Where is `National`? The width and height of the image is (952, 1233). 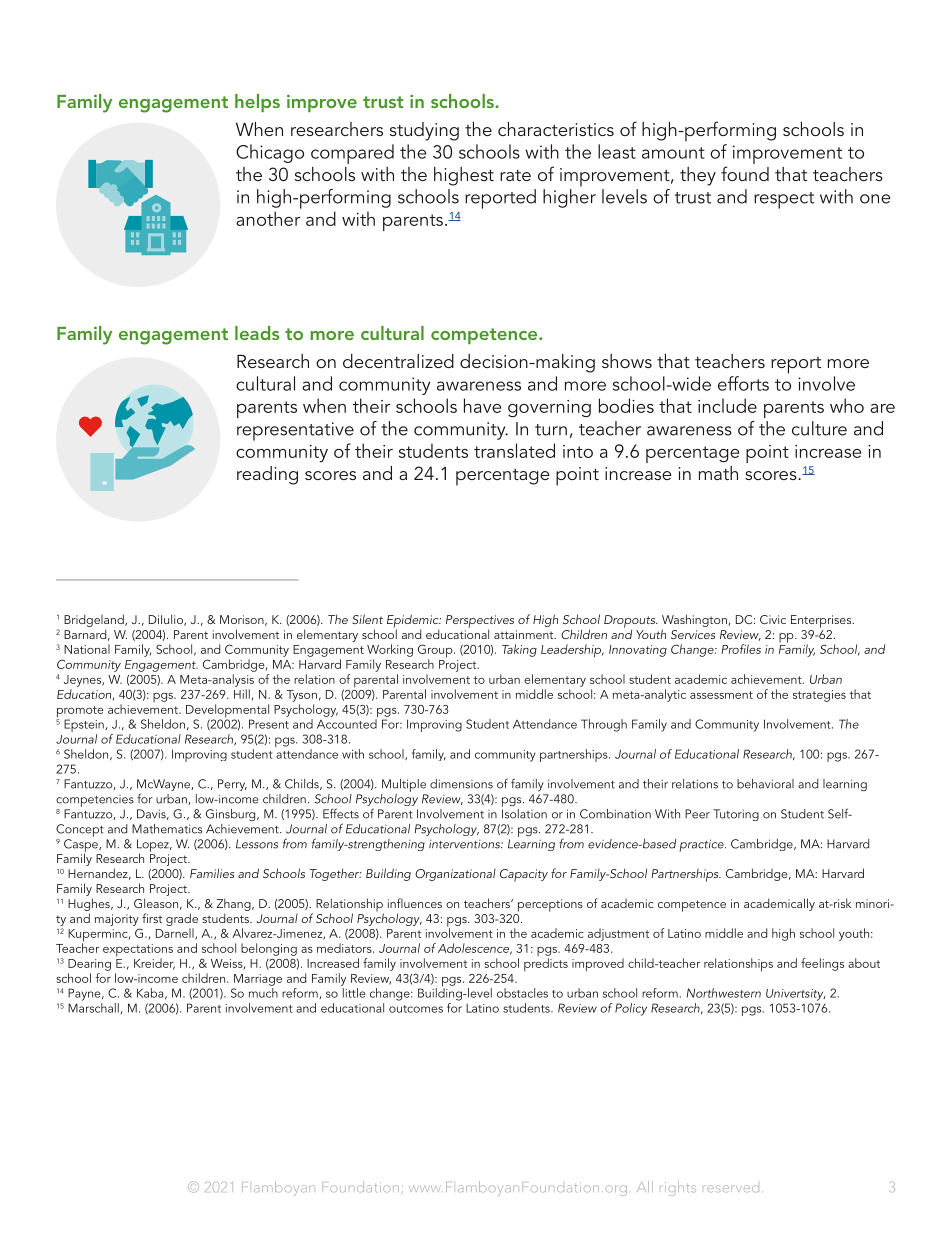
National is located at coordinates (87, 649).
